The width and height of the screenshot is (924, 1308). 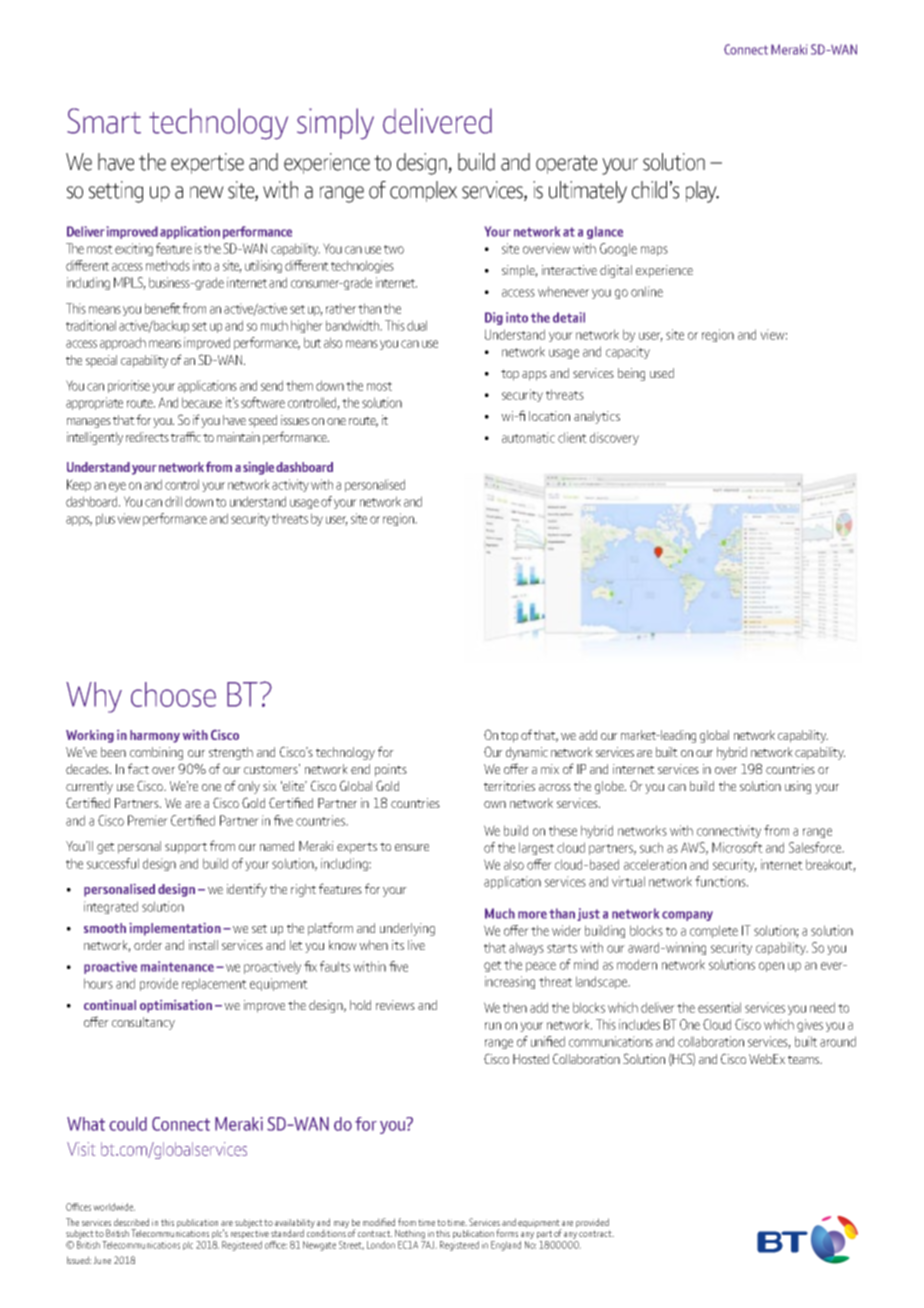 What do you see at coordinates (423, 191) in the screenshot?
I see `complex` at bounding box center [423, 191].
